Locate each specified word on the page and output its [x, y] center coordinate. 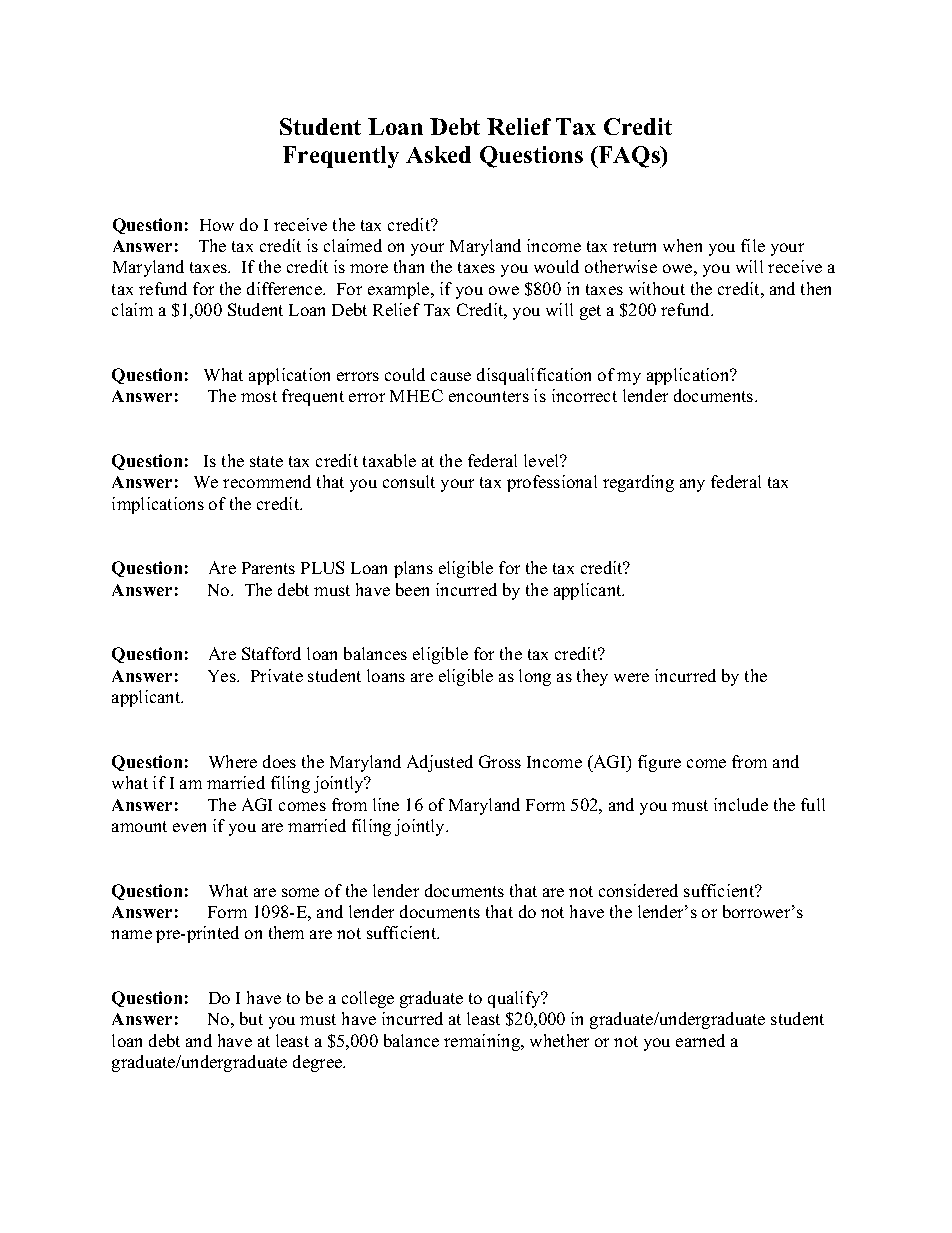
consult [409, 481]
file [753, 245]
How [217, 225]
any [692, 485]
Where [233, 761]
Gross [500, 761]
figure [659, 763]
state [266, 461]
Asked [438, 154]
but [251, 1018]
